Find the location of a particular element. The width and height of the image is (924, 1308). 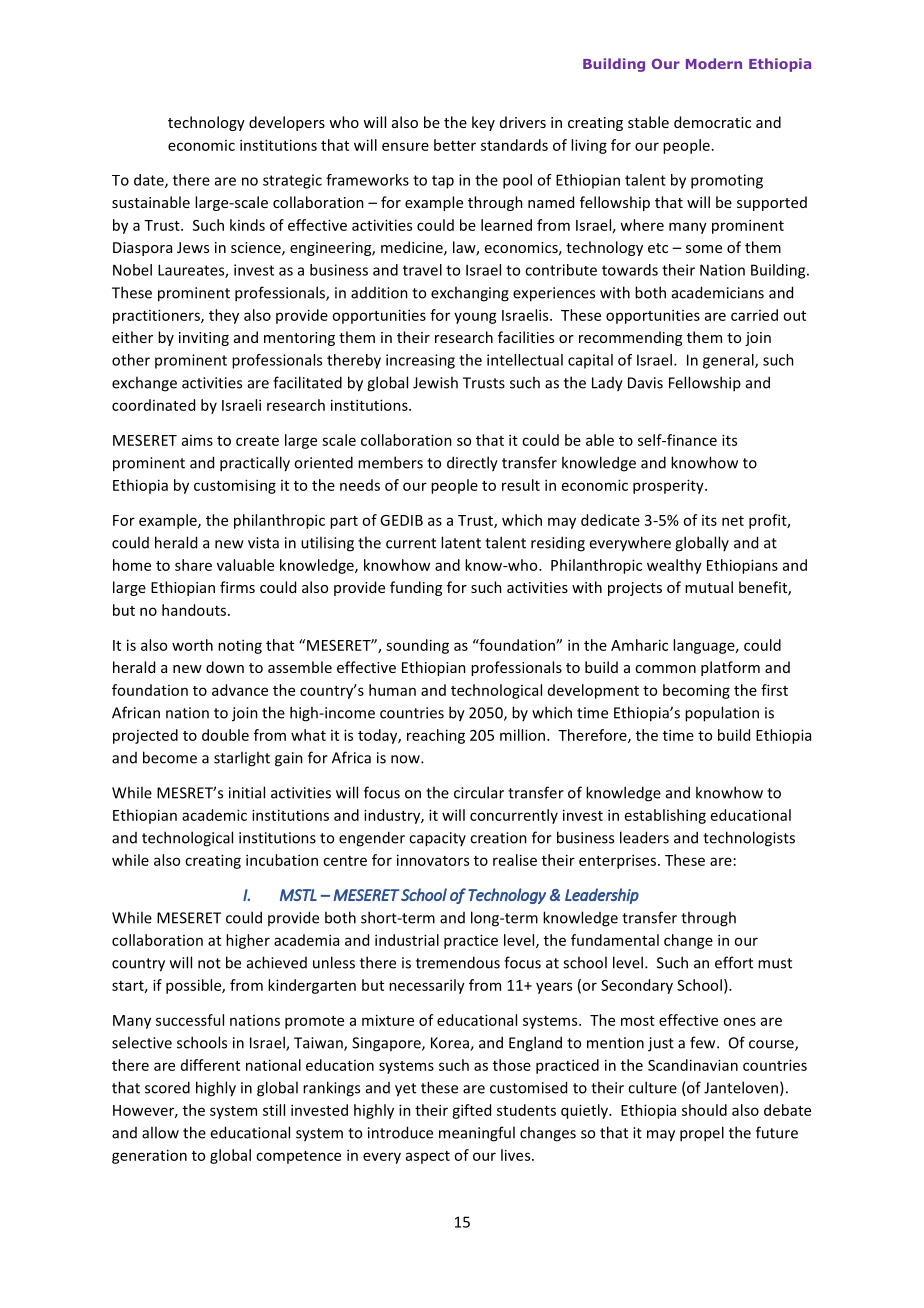

funding is located at coordinates (416, 588).
